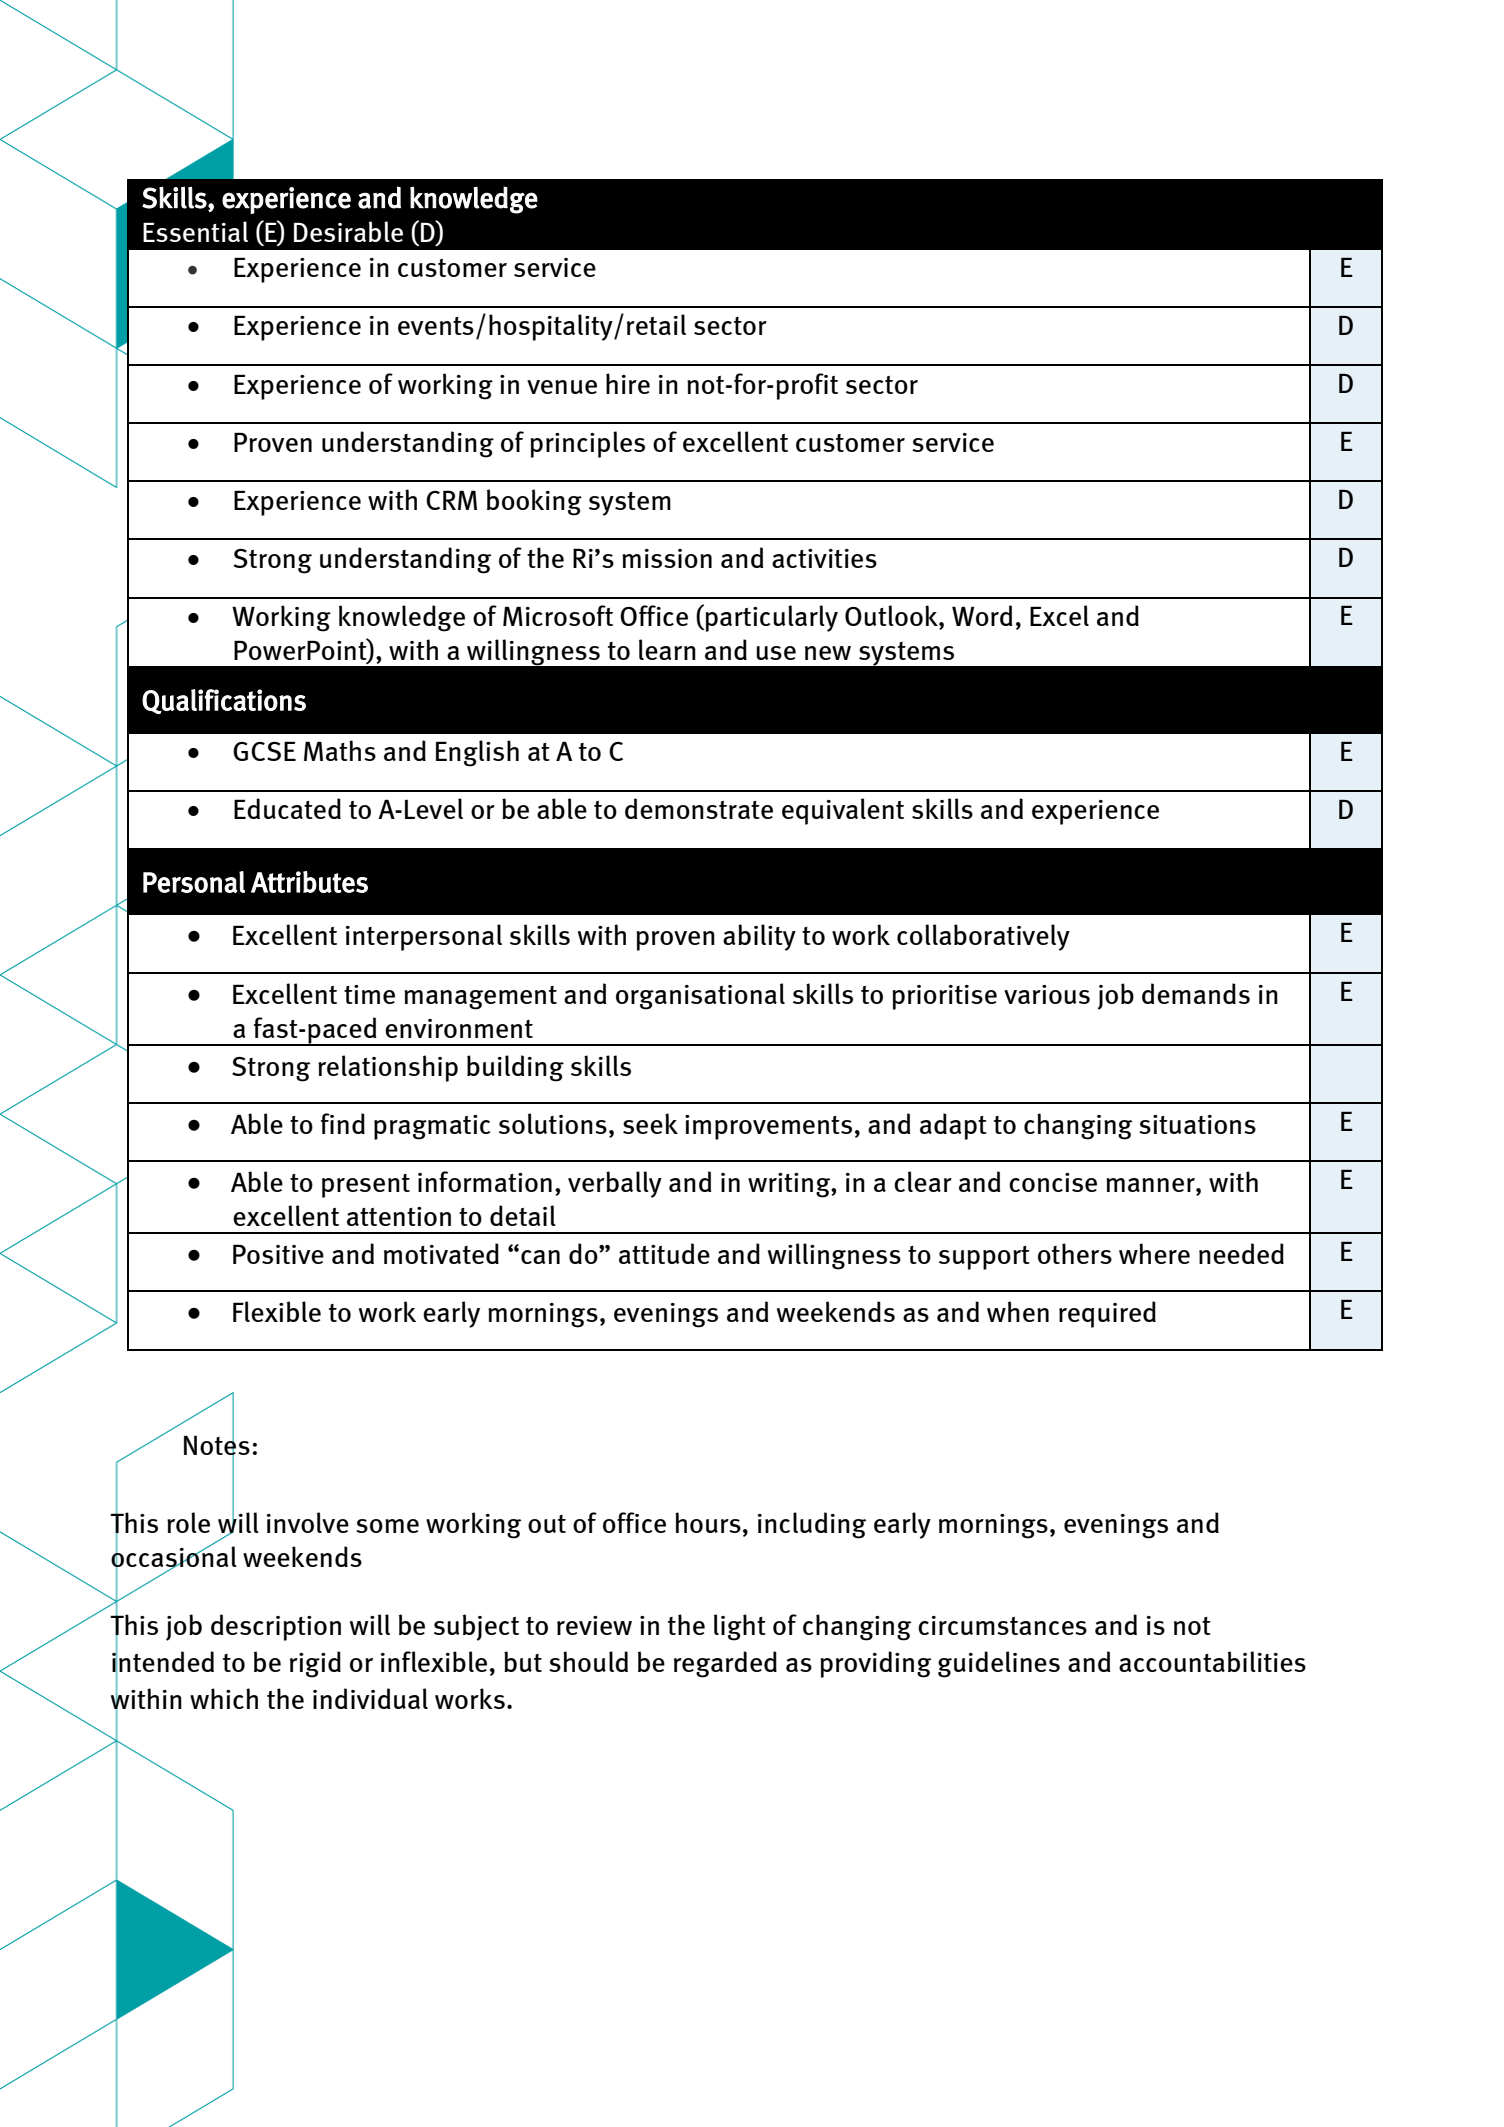 The image size is (1504, 2127). What do you see at coordinates (195, 231) in the screenshot?
I see `Essential` at bounding box center [195, 231].
